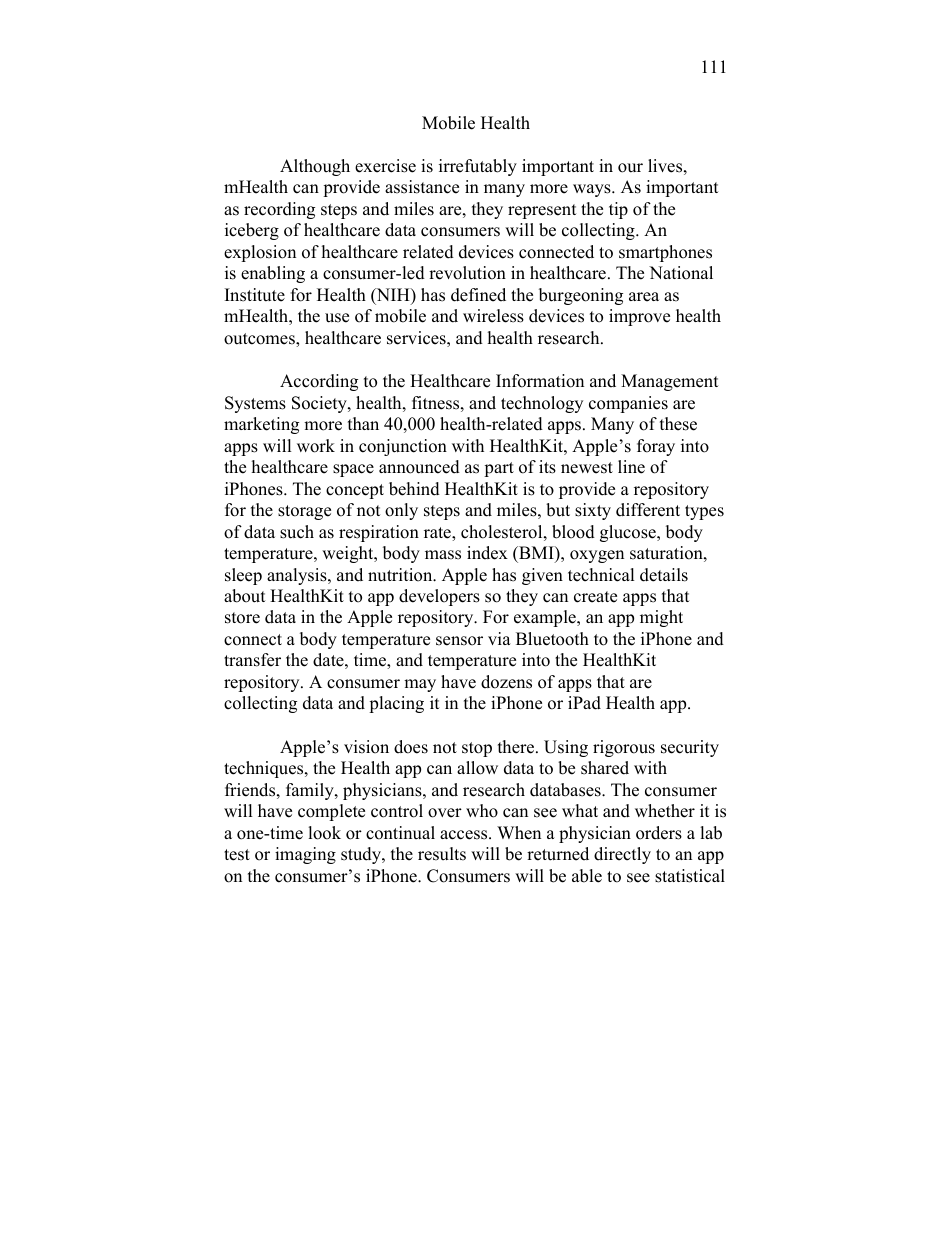 The image size is (952, 1233). Describe the element at coordinates (648, 510) in the screenshot. I see `different` at that location.
